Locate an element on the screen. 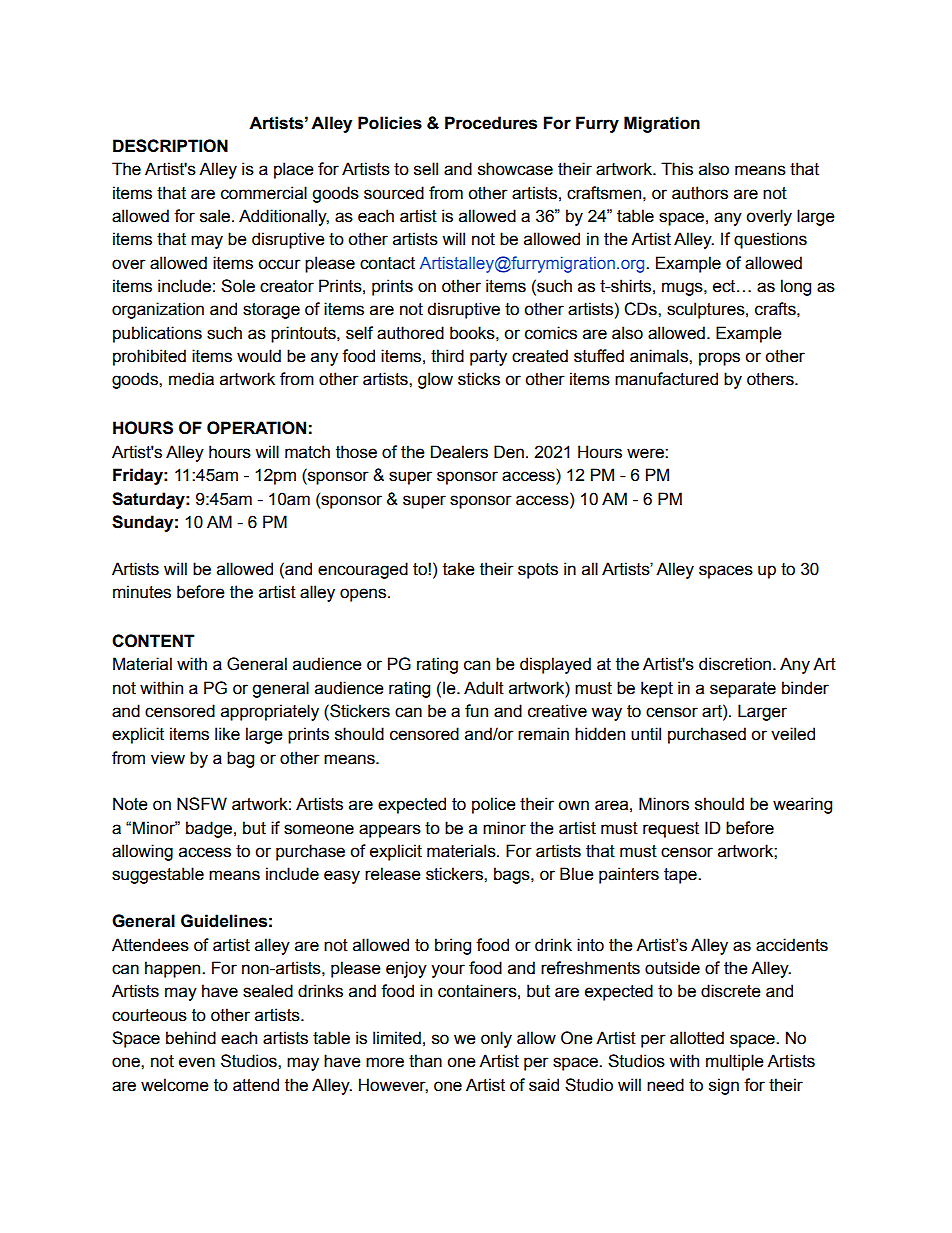 This screenshot has height=1233, width=952. DESCRIPTION is located at coordinates (170, 146).
